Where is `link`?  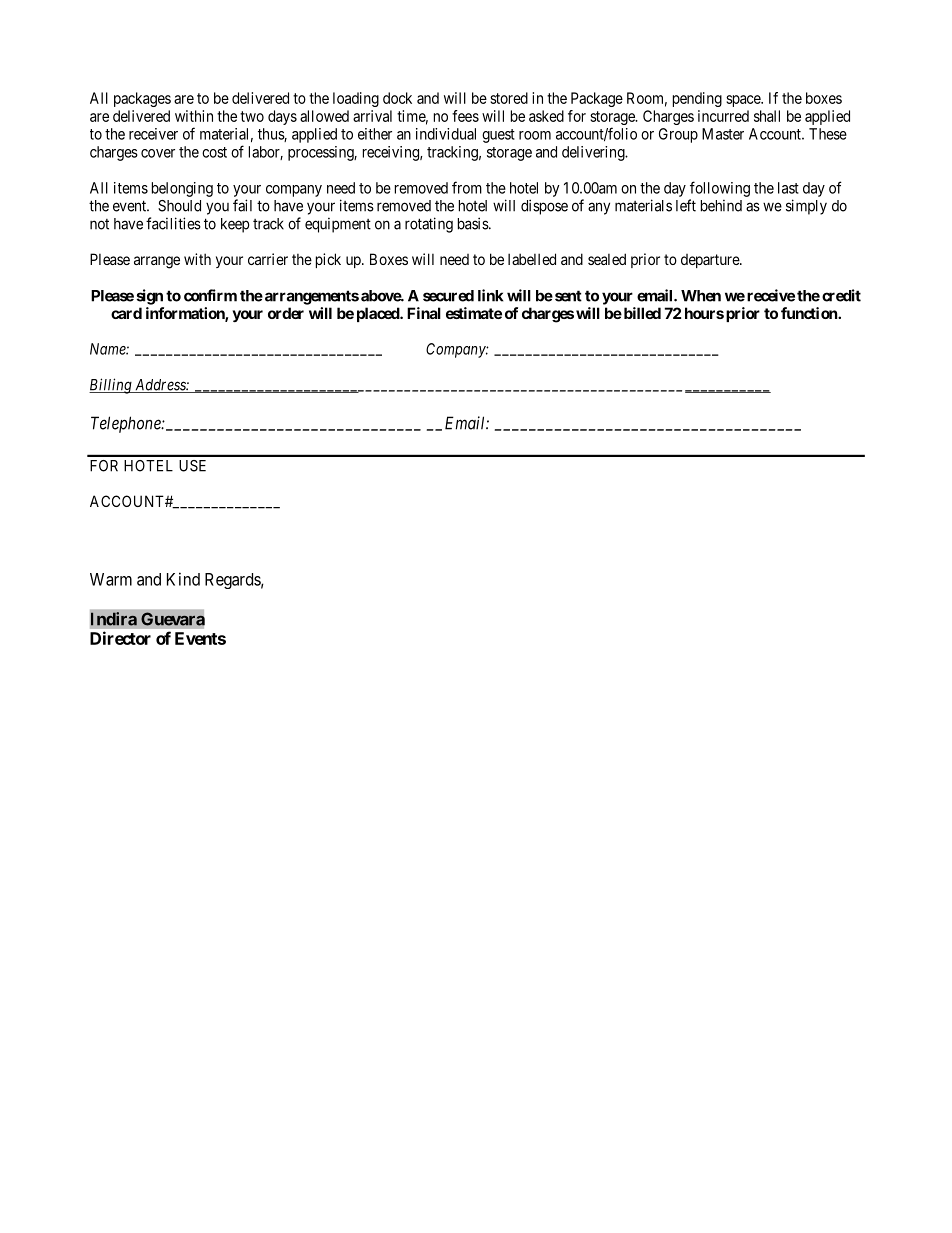 link is located at coordinates (490, 295).
